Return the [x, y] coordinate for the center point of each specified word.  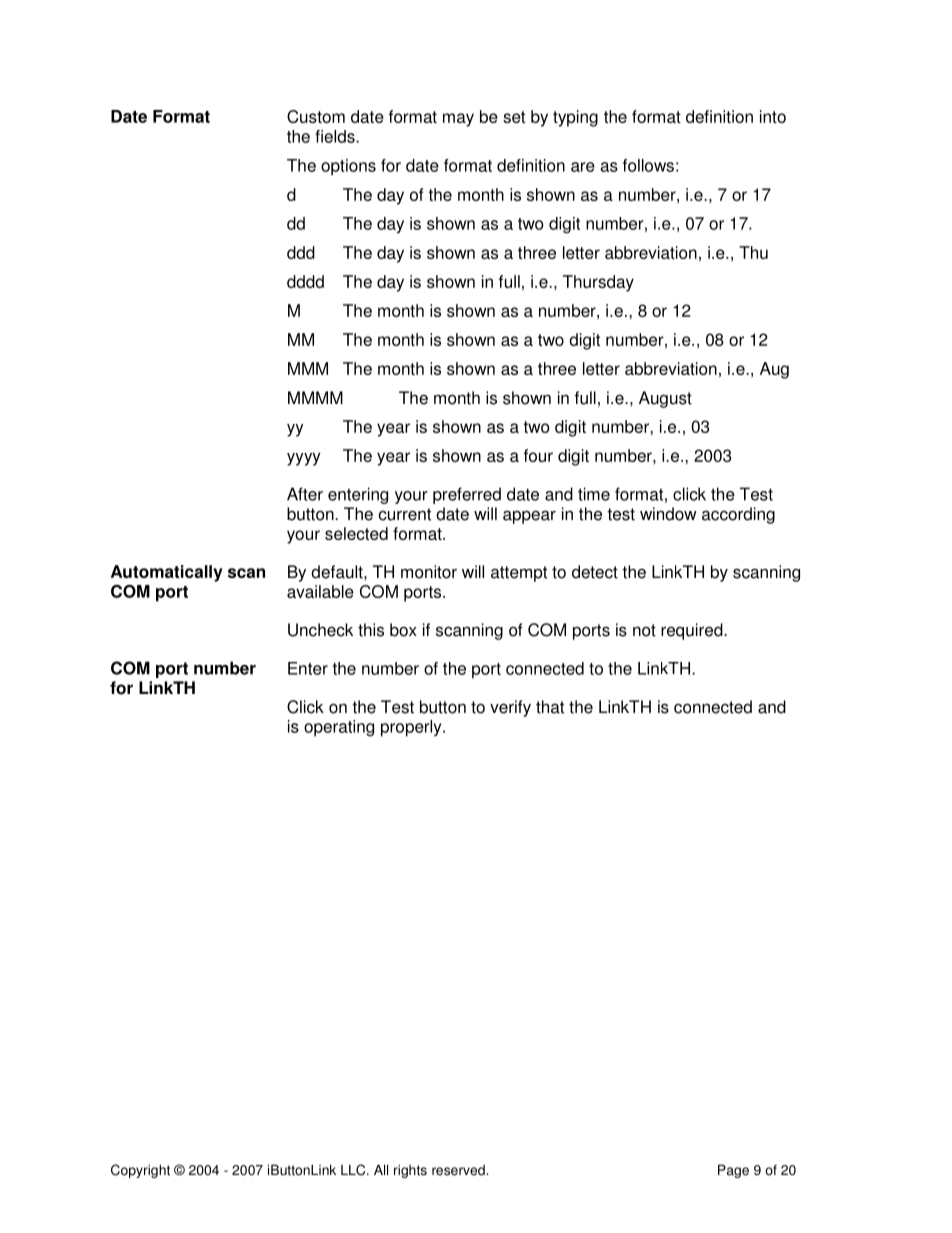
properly [412, 728]
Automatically [167, 573]
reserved [459, 1170]
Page [733, 1171]
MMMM [315, 397]
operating [339, 728]
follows [648, 165]
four [538, 455]
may [458, 120]
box [403, 630]
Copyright [140, 1171]
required [693, 631]
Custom [316, 116]
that [550, 707]
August [665, 399]
